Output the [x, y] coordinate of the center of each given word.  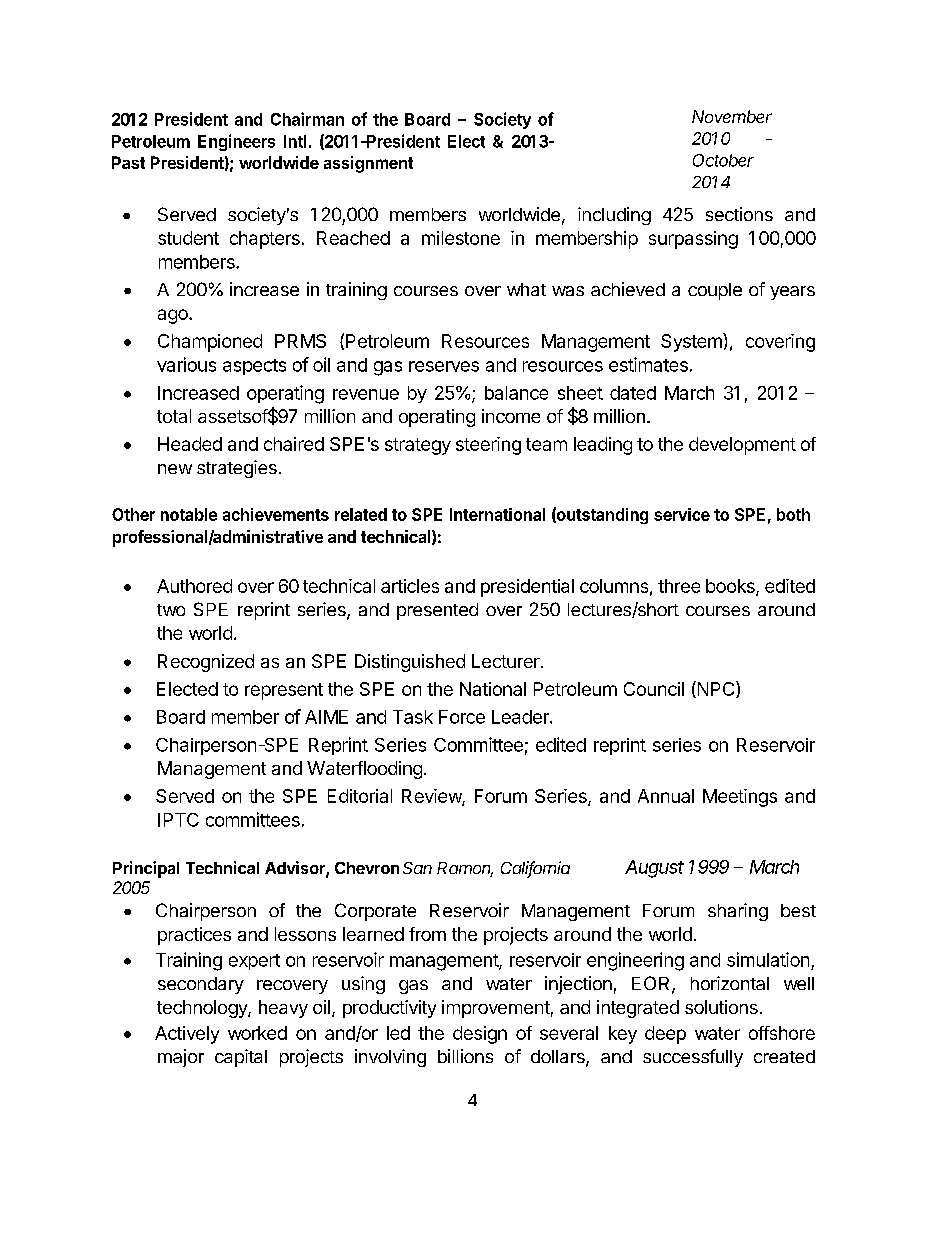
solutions [721, 1007]
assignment [368, 164]
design [480, 1035]
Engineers [236, 142]
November [732, 116]
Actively [187, 1035]
